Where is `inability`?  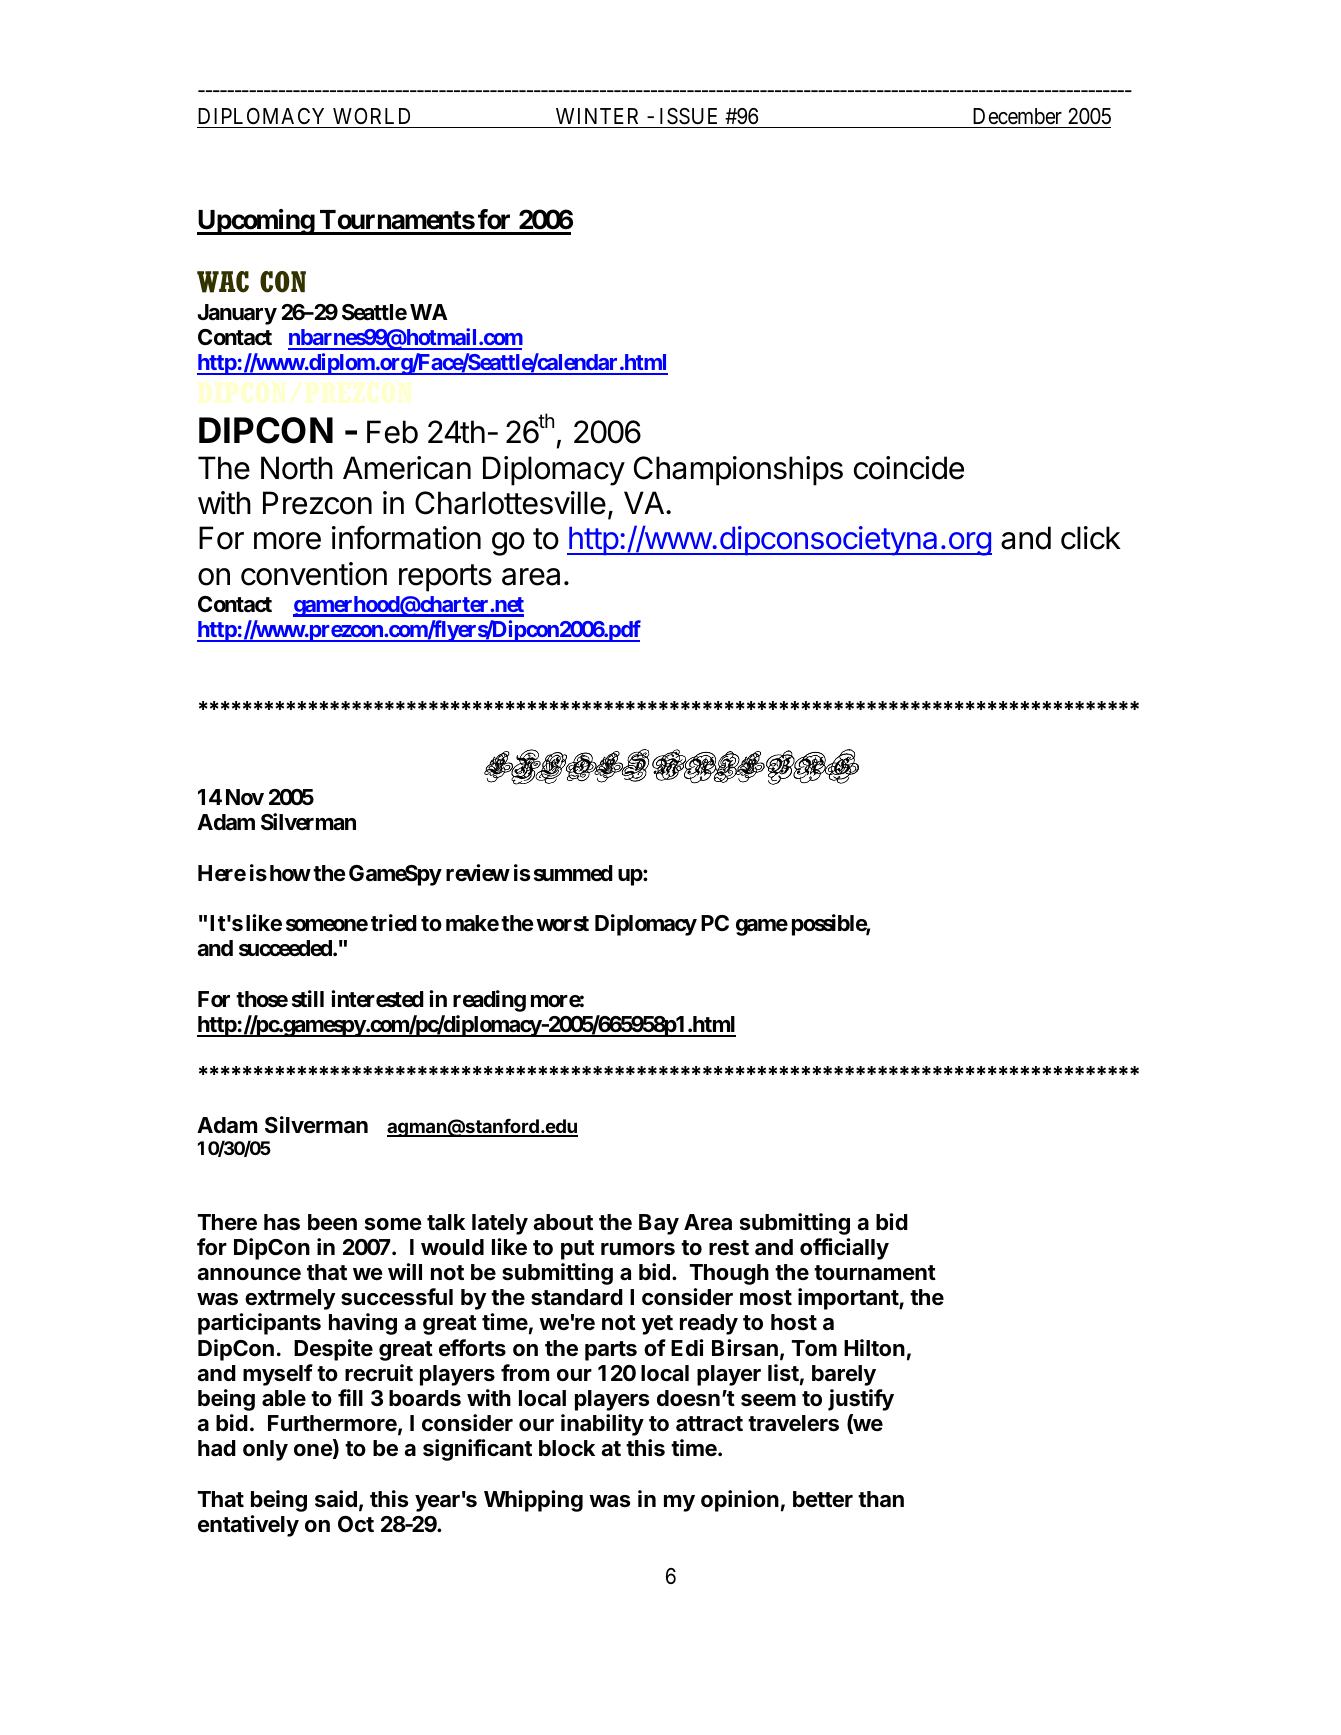 inability is located at coordinates (602, 1425).
